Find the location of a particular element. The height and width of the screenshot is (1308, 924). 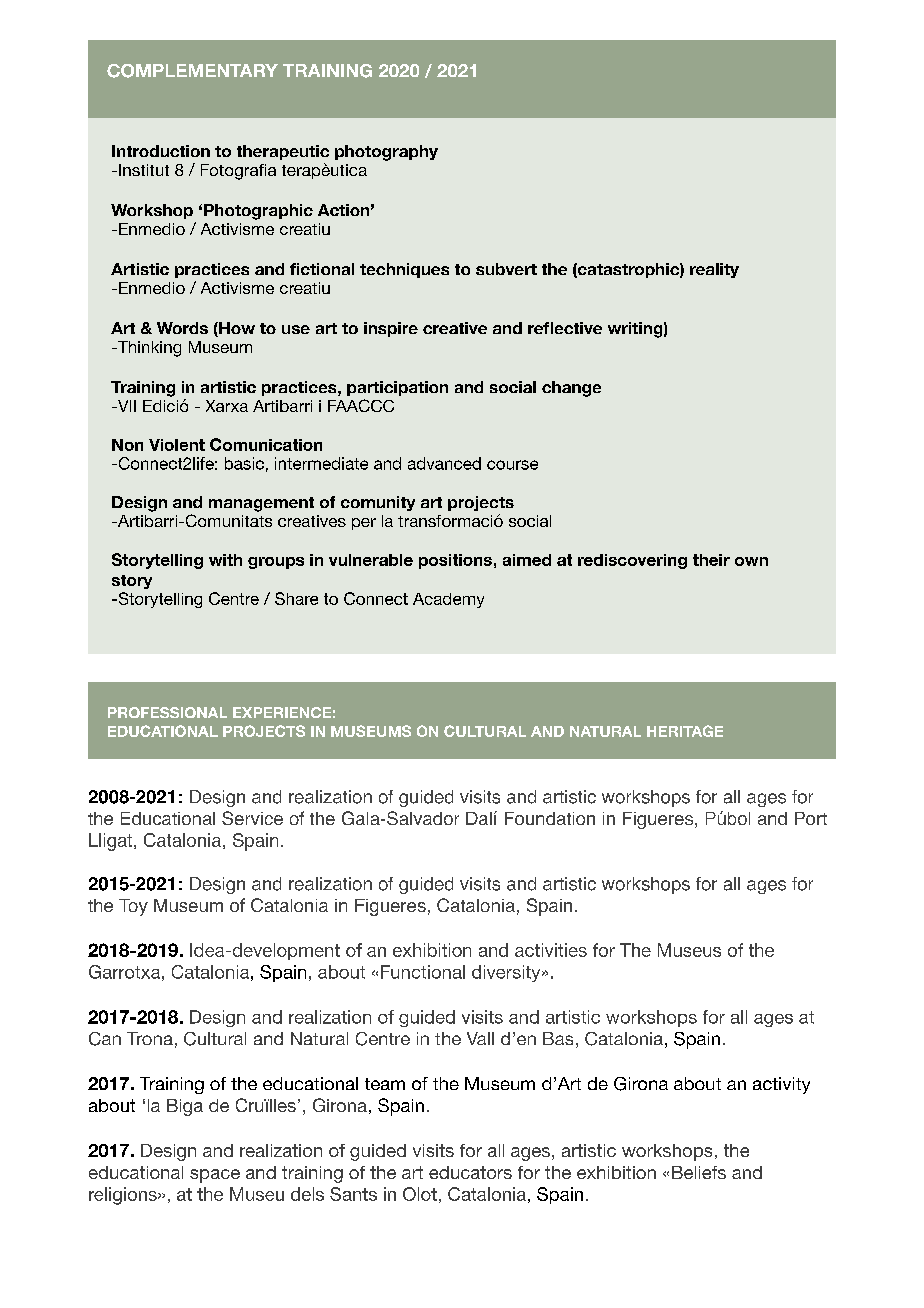

educators is located at coordinates (470, 1172).
